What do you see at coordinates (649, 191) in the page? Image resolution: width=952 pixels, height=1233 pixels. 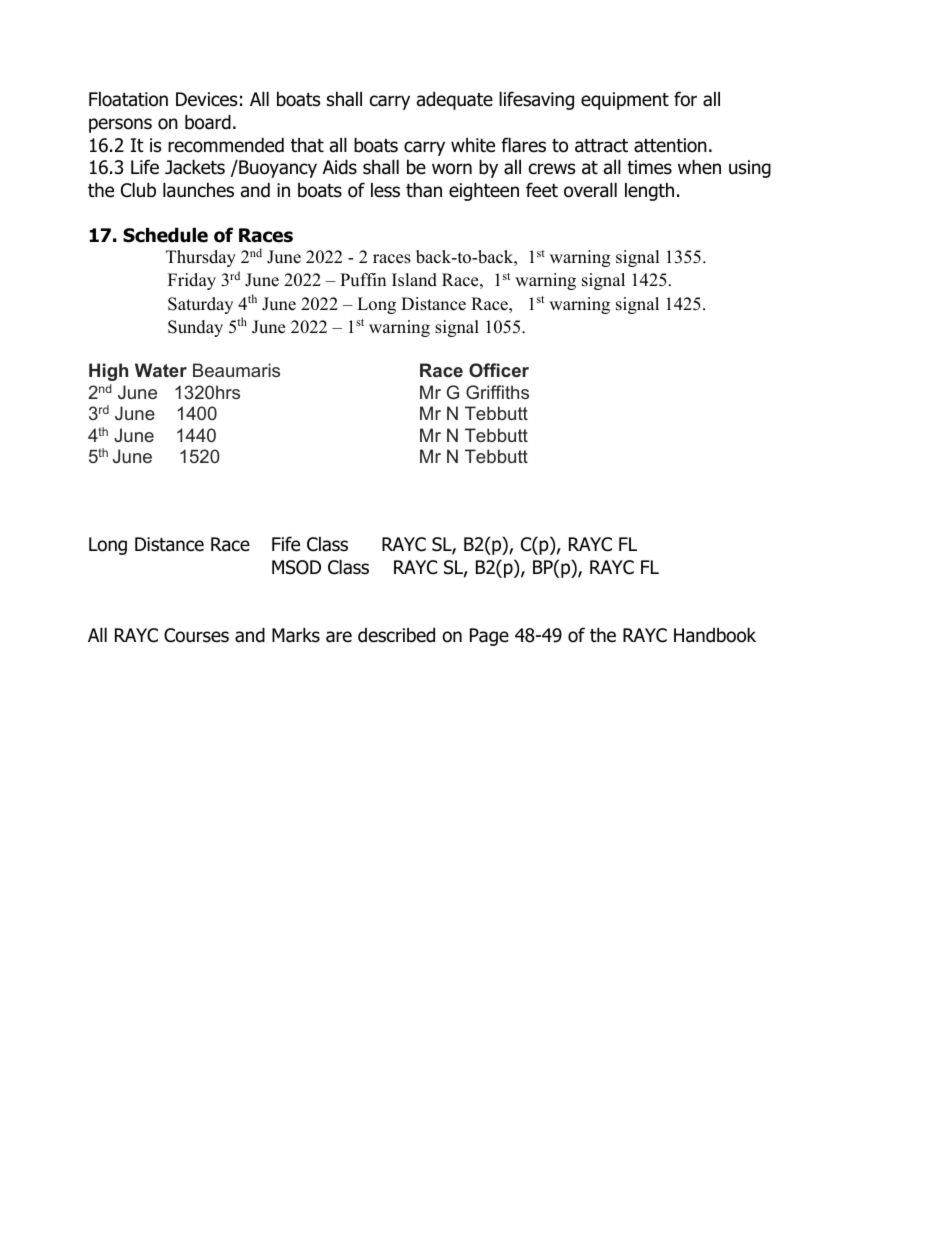 I see `length` at bounding box center [649, 191].
